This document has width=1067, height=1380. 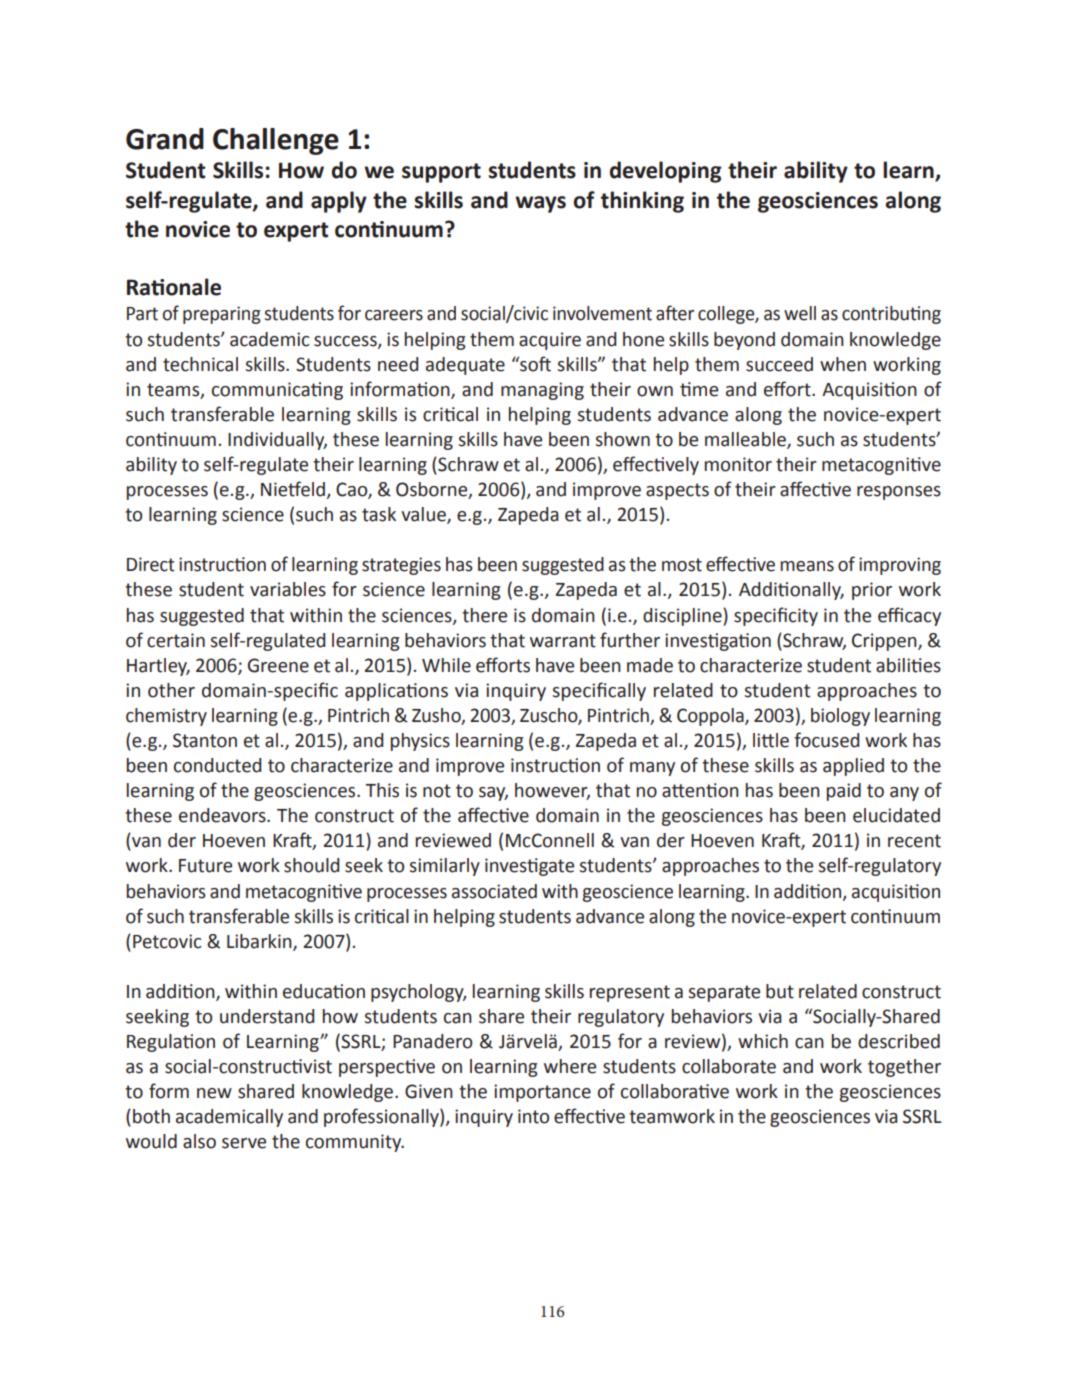 I want to click on developing, so click(x=666, y=172).
